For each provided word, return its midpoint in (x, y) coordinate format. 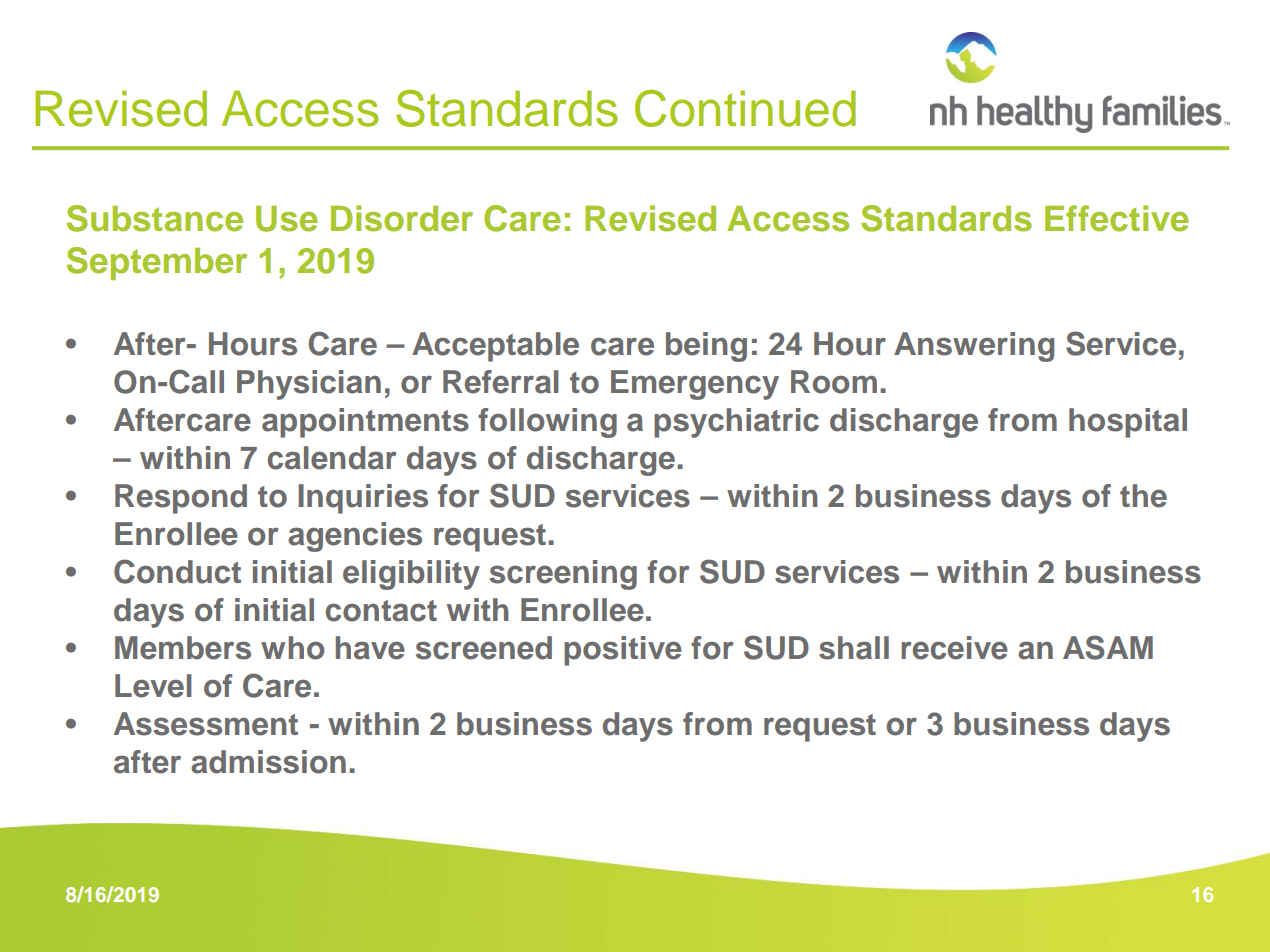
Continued (745, 108)
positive (623, 651)
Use (287, 219)
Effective (1117, 218)
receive (954, 648)
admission (268, 762)
